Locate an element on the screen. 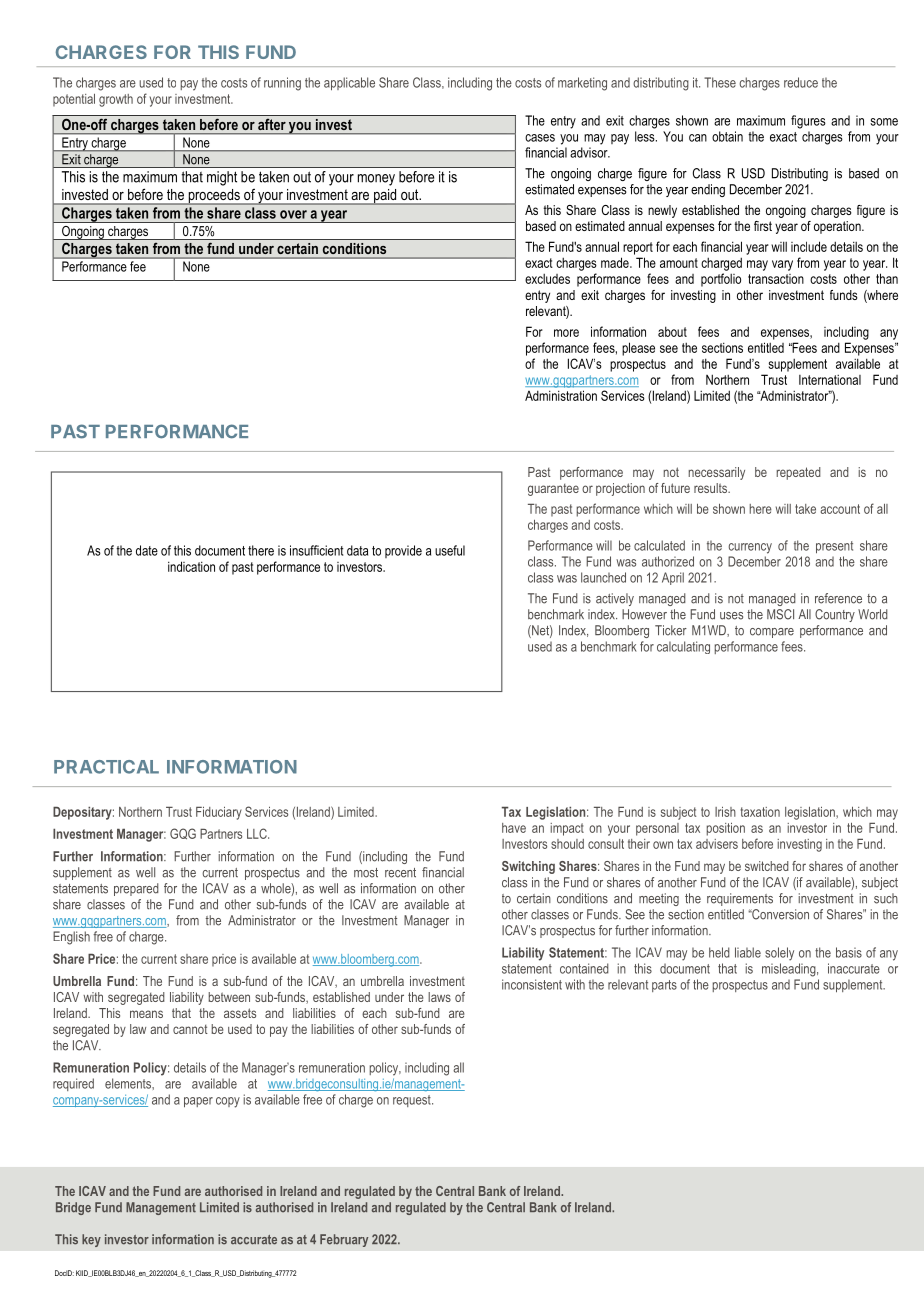  cases is located at coordinates (540, 138).
